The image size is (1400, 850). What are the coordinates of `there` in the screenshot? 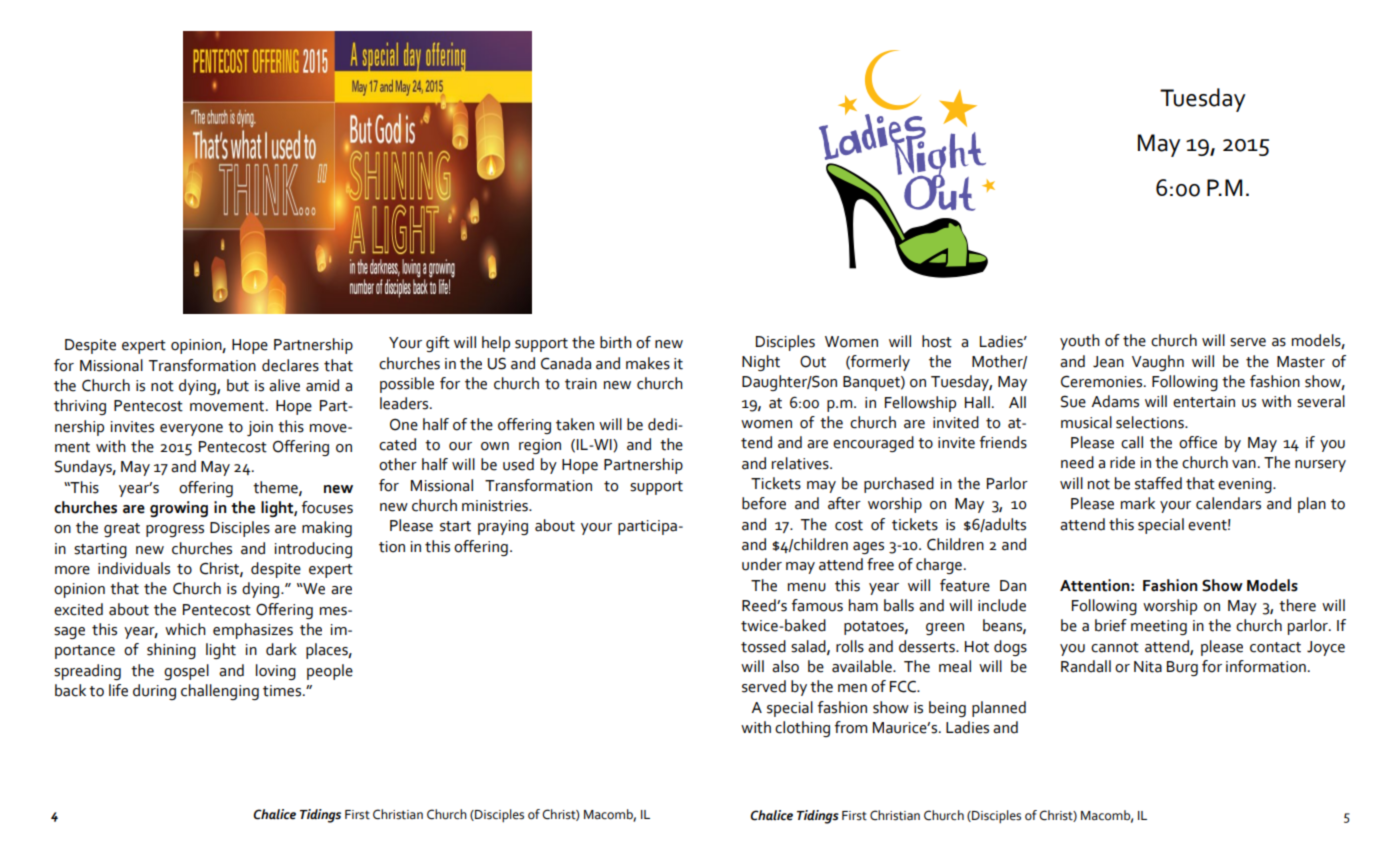 It's located at (1297, 605).
